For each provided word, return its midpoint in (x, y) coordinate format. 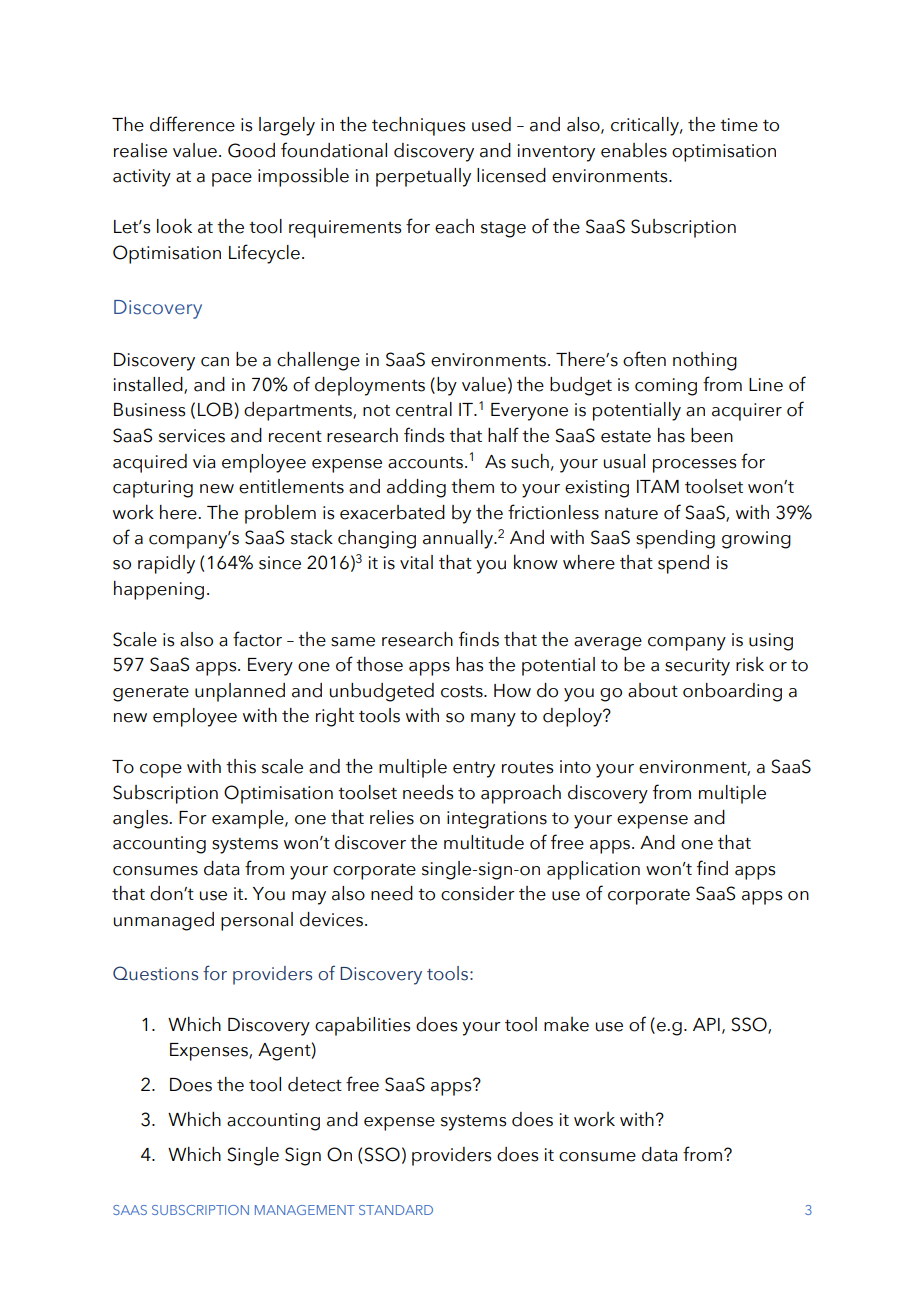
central (424, 409)
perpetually (423, 177)
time (739, 125)
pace (232, 180)
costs (463, 691)
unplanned (240, 692)
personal (257, 921)
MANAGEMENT (305, 1210)
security (697, 667)
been (712, 435)
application (593, 870)
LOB (215, 409)
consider (478, 893)
